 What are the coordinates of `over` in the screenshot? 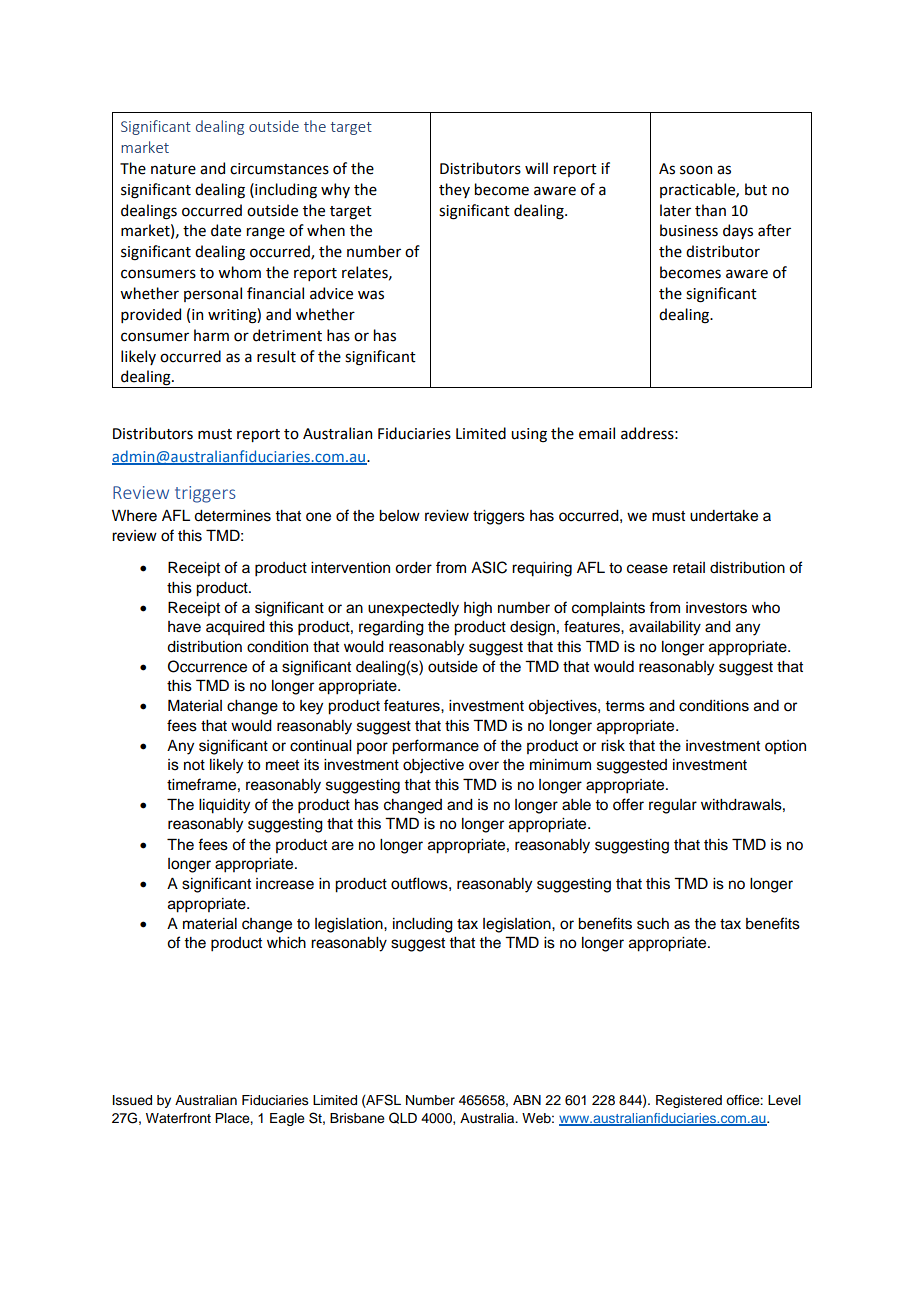 It's located at (484, 766).
